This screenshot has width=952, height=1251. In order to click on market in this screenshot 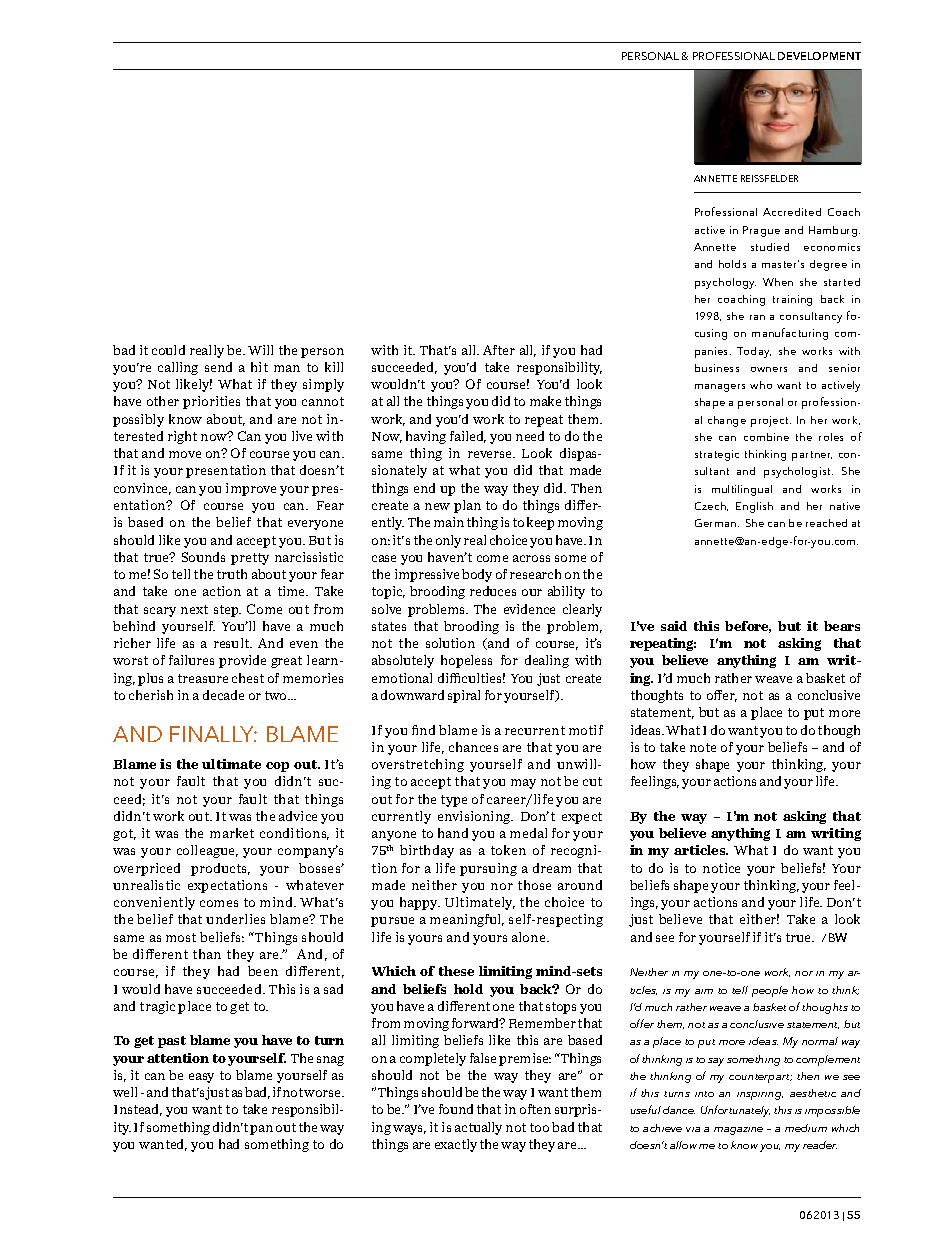, I will do `click(232, 833)`.
